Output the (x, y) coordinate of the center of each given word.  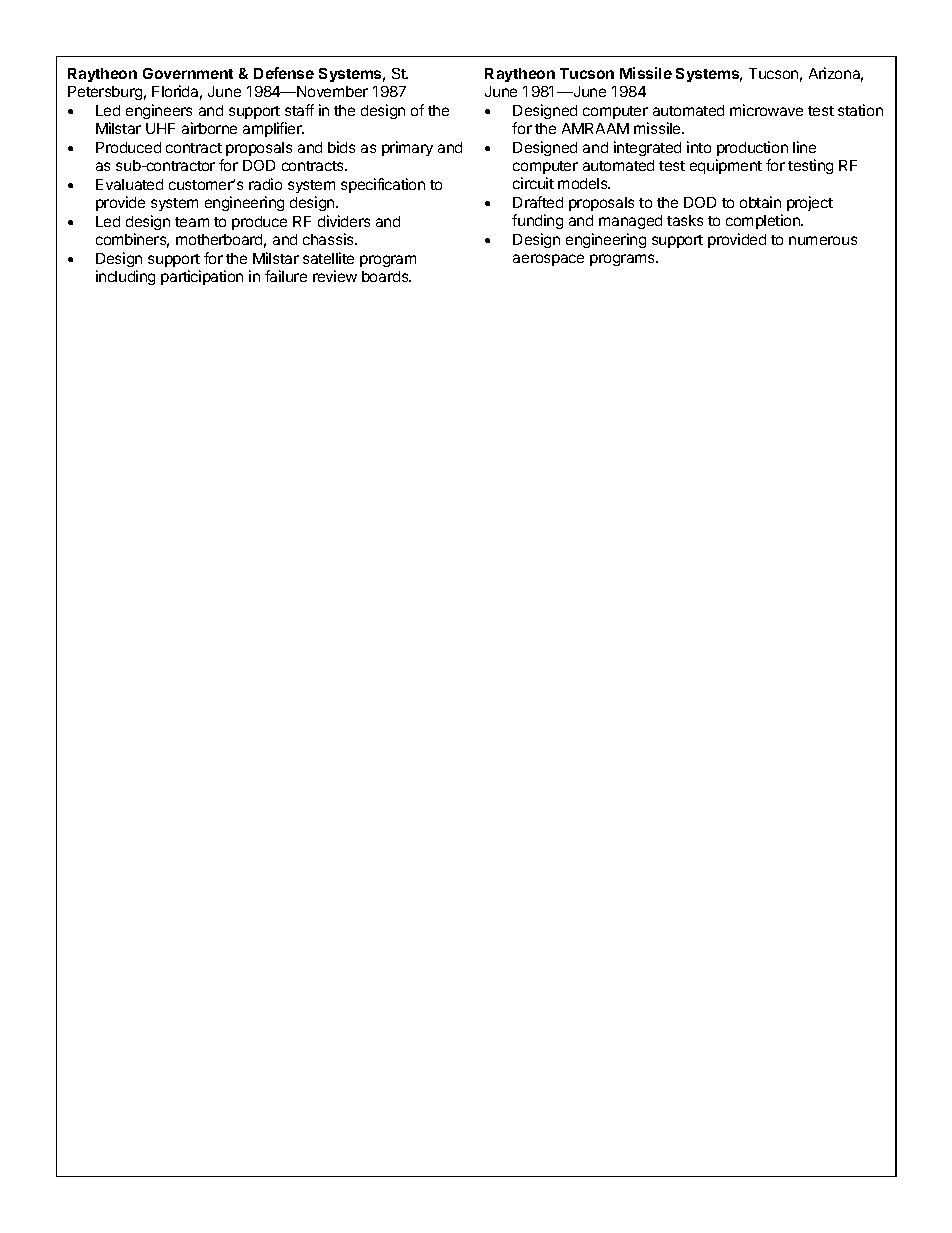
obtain (760, 202)
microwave (766, 110)
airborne (209, 128)
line (804, 147)
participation (202, 277)
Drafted (538, 202)
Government (188, 73)
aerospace (548, 260)
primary (407, 148)
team (192, 222)
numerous (823, 240)
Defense (284, 73)
